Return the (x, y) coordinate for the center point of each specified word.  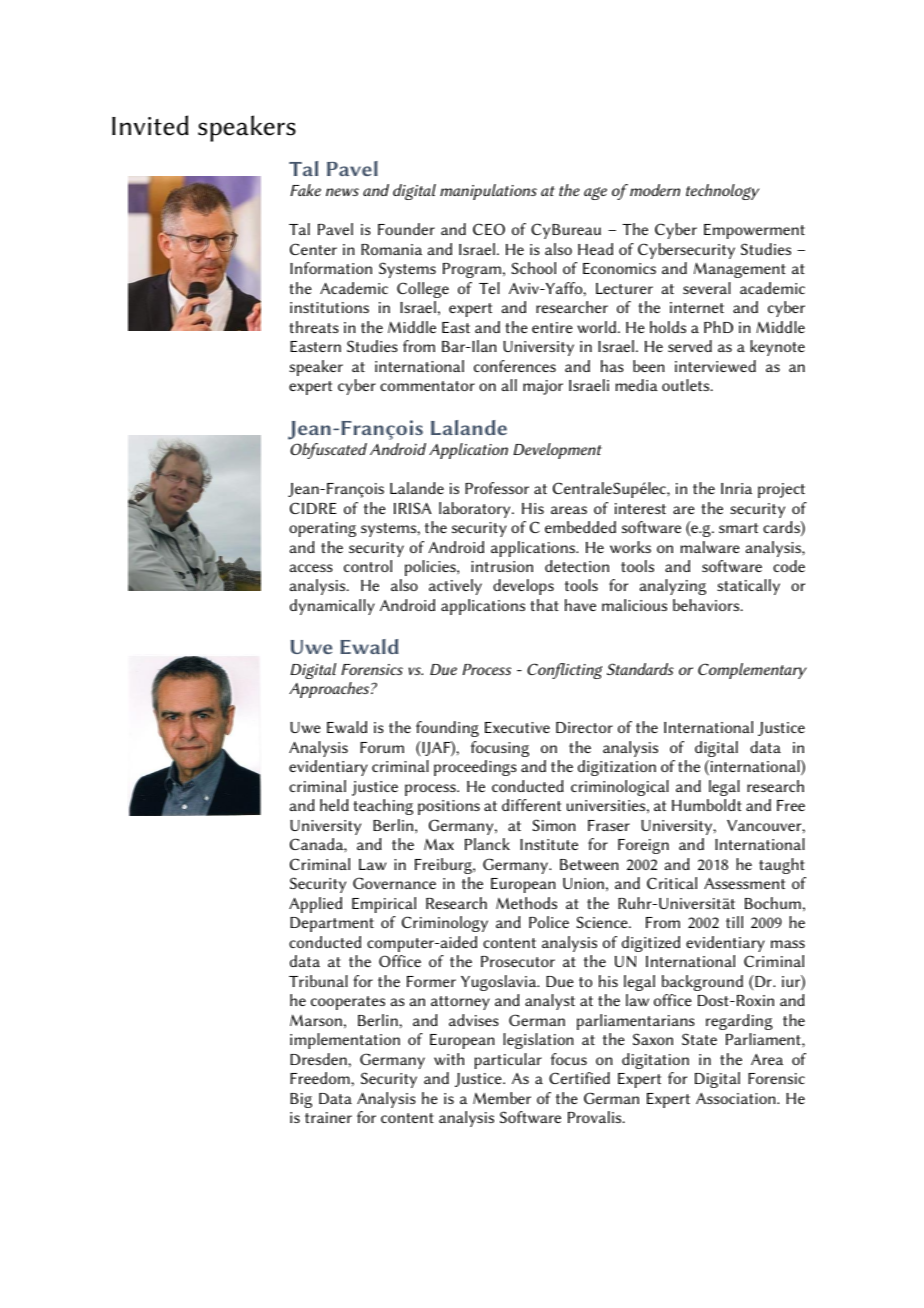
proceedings (475, 768)
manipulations (488, 192)
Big (301, 1100)
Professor (497, 488)
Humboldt (707, 805)
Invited (150, 125)
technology (722, 192)
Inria (736, 488)
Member (502, 1098)
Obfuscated (328, 451)
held (334, 805)
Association (737, 1098)
